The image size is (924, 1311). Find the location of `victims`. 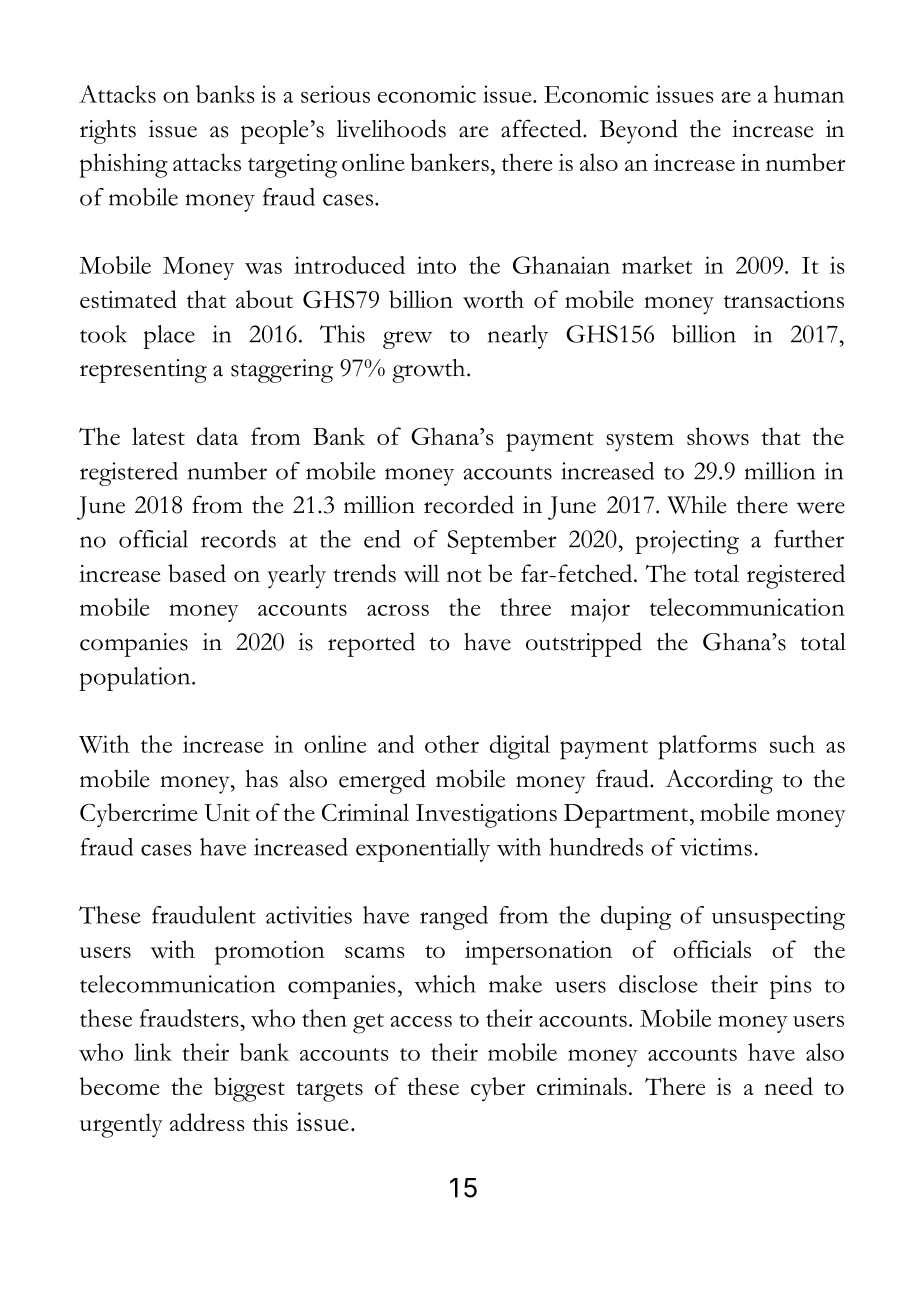

victims is located at coordinates (716, 847).
